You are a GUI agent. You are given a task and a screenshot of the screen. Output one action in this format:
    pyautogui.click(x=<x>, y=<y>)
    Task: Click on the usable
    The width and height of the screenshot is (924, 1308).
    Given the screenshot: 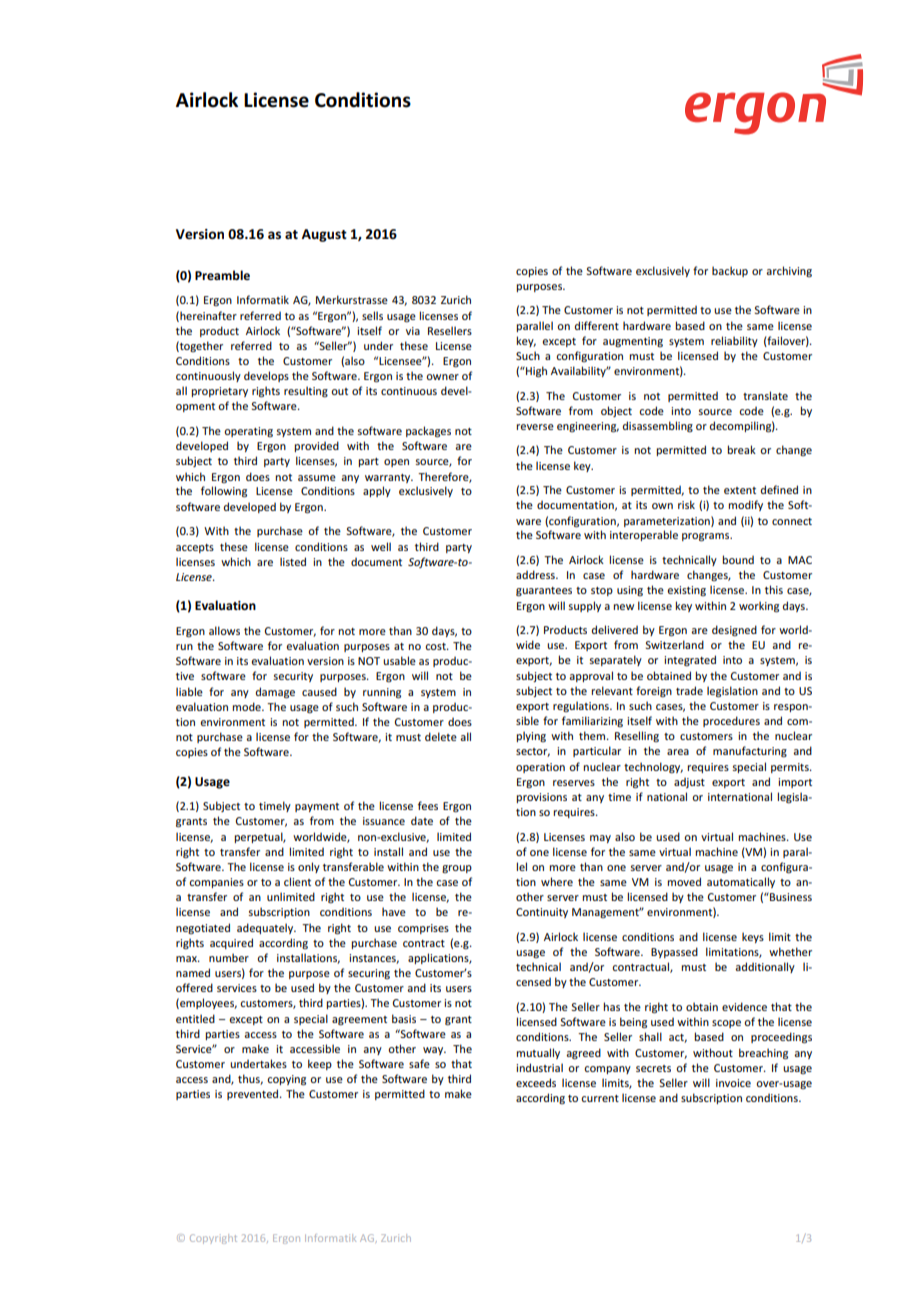 What is the action you would take?
    pyautogui.click(x=399, y=660)
